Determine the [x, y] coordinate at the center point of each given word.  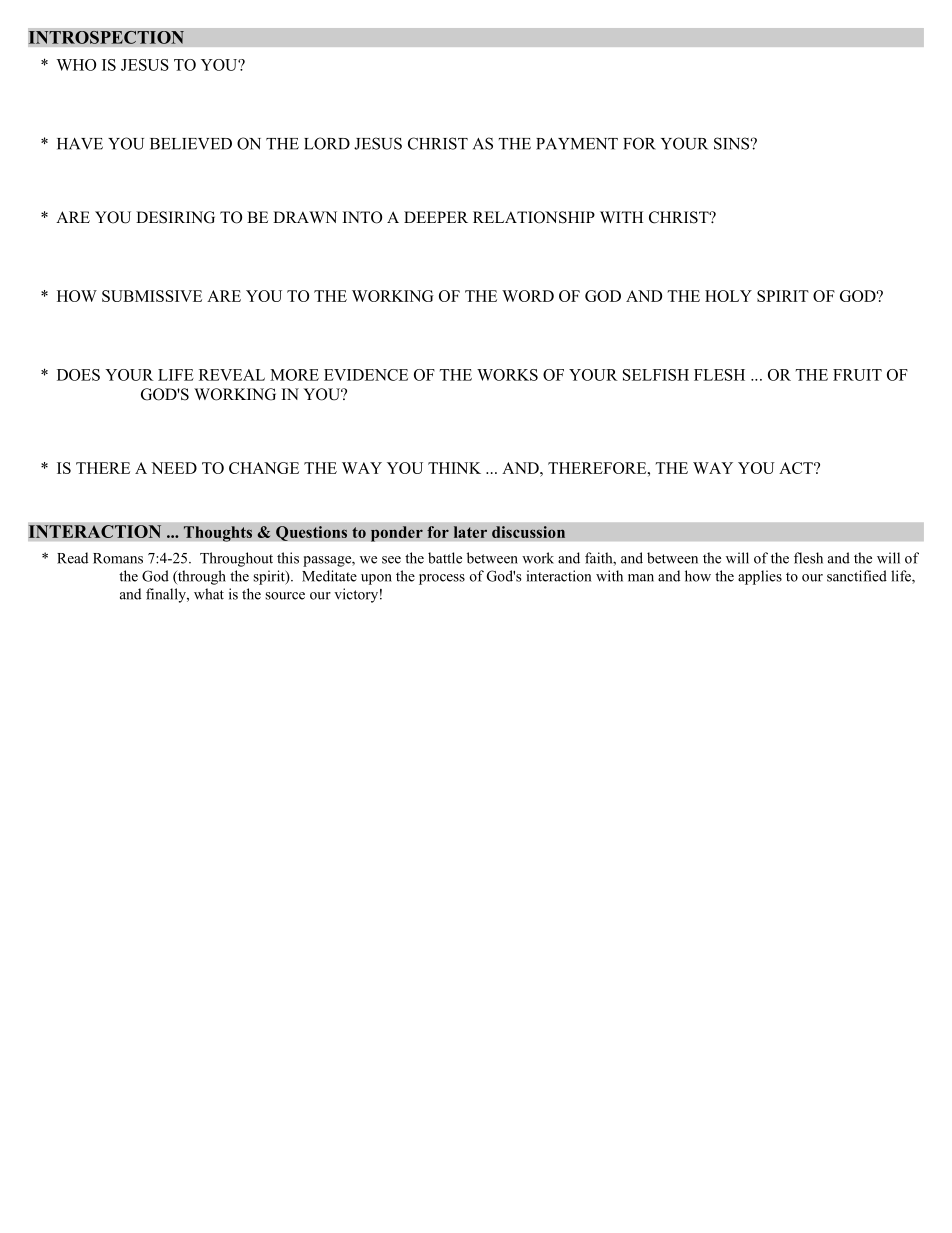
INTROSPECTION [106, 37]
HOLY [728, 296]
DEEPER [436, 217]
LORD [327, 143]
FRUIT [857, 375]
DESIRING [175, 217]
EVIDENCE [366, 375]
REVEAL [232, 375]
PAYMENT [577, 144]
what [209, 594]
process [442, 579]
